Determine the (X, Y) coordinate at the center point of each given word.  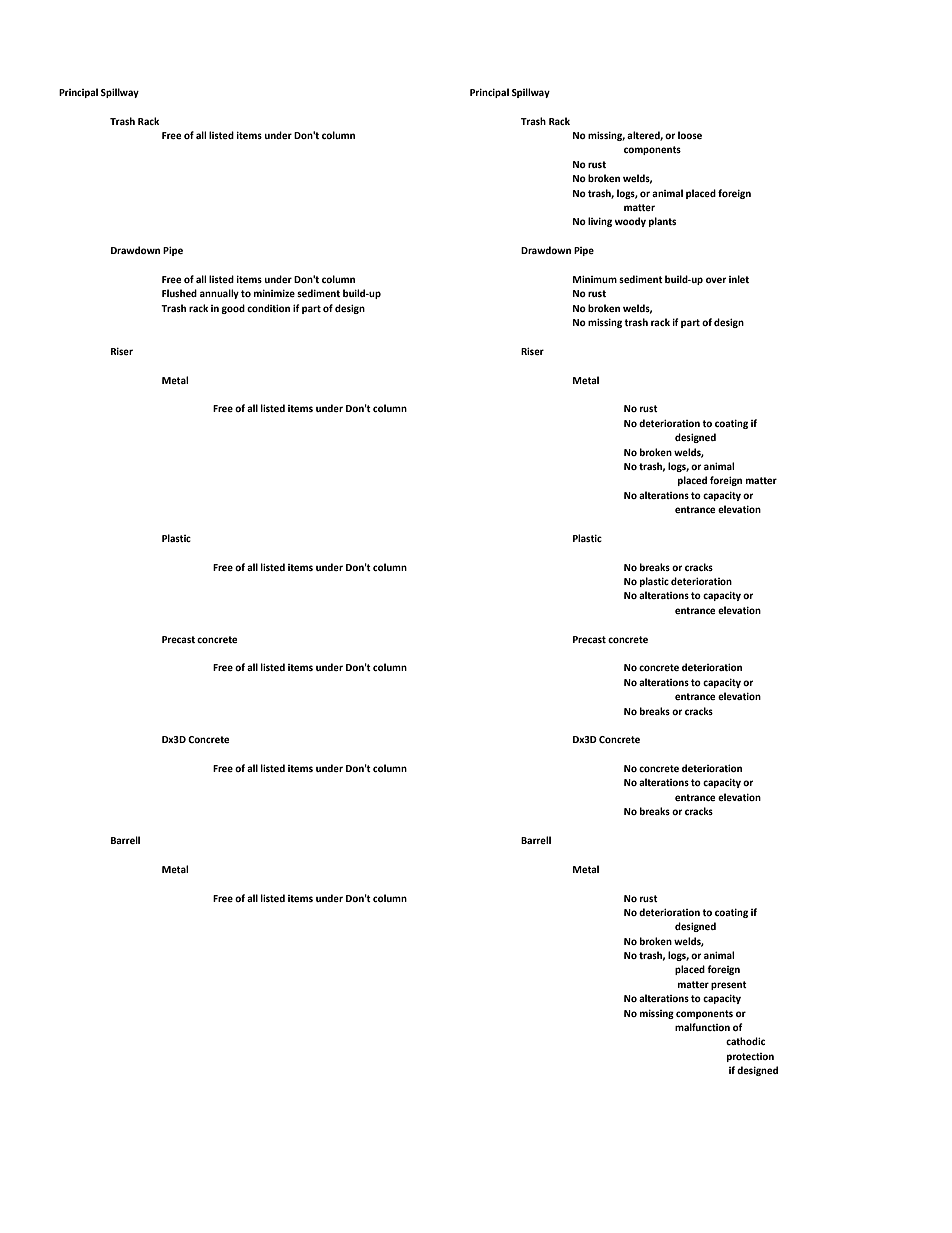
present (729, 985)
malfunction (702, 1027)
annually (219, 294)
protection (750, 1057)
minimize (274, 293)
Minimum (595, 279)
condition (268, 308)
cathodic (745, 1041)
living (600, 222)
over (716, 280)
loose (690, 135)
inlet (739, 279)
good (233, 309)
